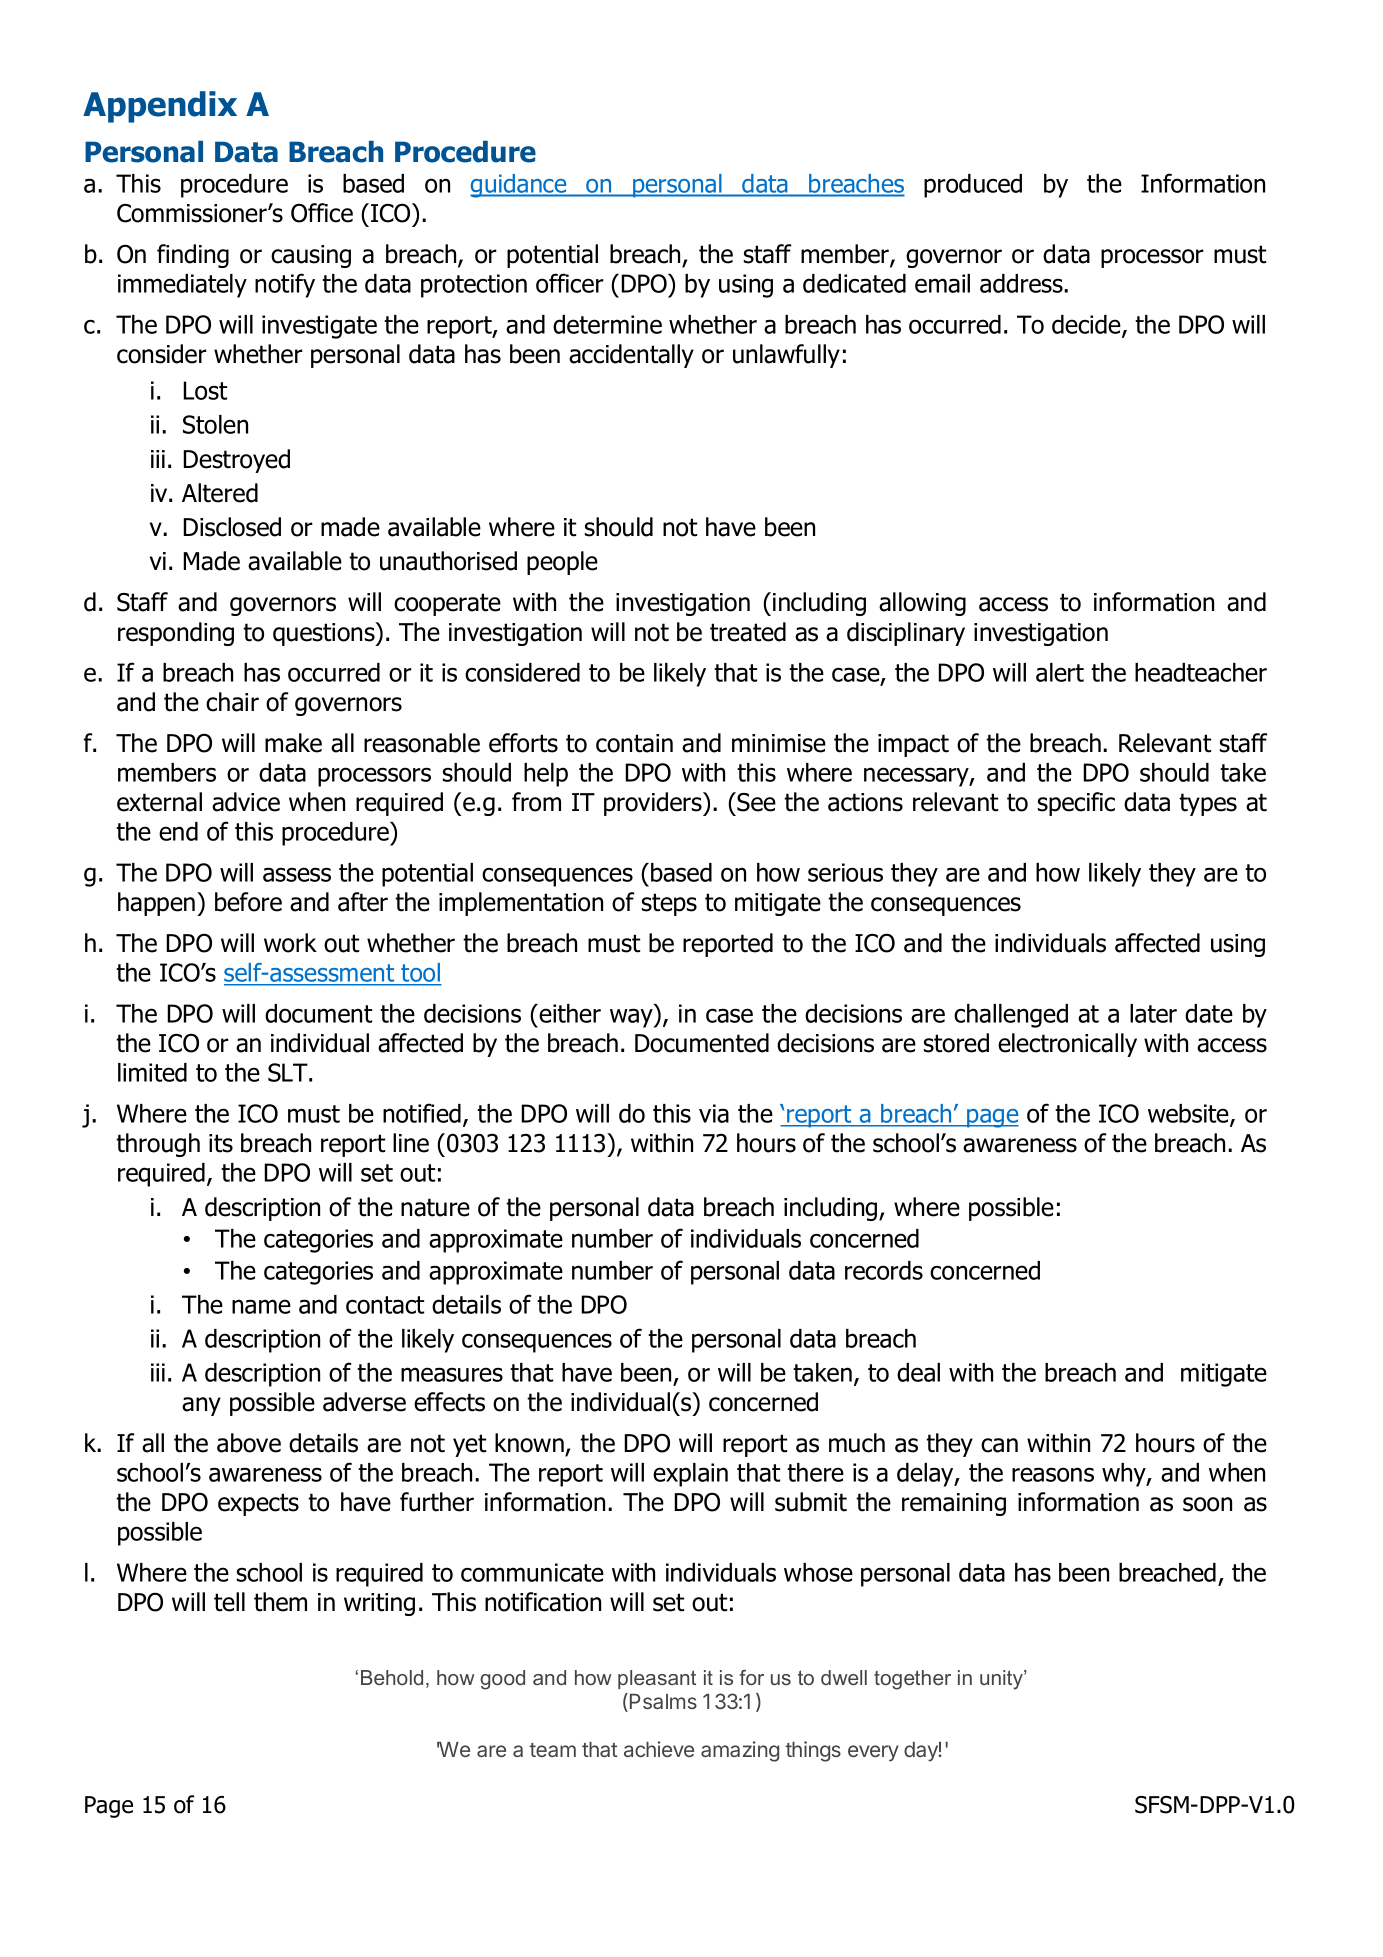  I want to click on chair, so click(232, 702).
